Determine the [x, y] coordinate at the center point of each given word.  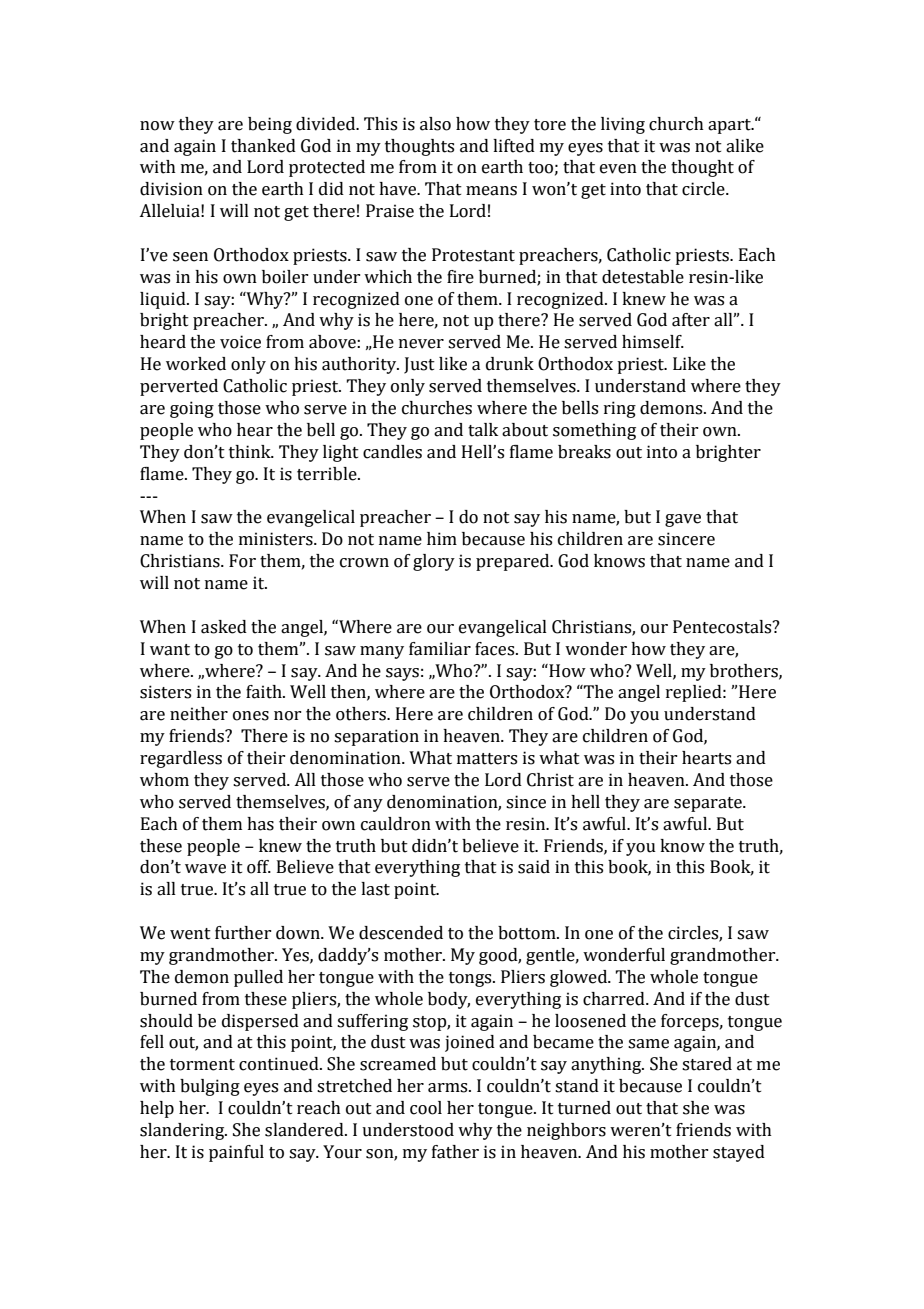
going [192, 409]
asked [224, 627]
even [618, 169]
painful [236, 1153]
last [375, 889]
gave [683, 520]
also [435, 124]
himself [653, 342]
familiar [440, 649]
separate [709, 804]
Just [419, 365]
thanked [263, 146]
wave [205, 869]
